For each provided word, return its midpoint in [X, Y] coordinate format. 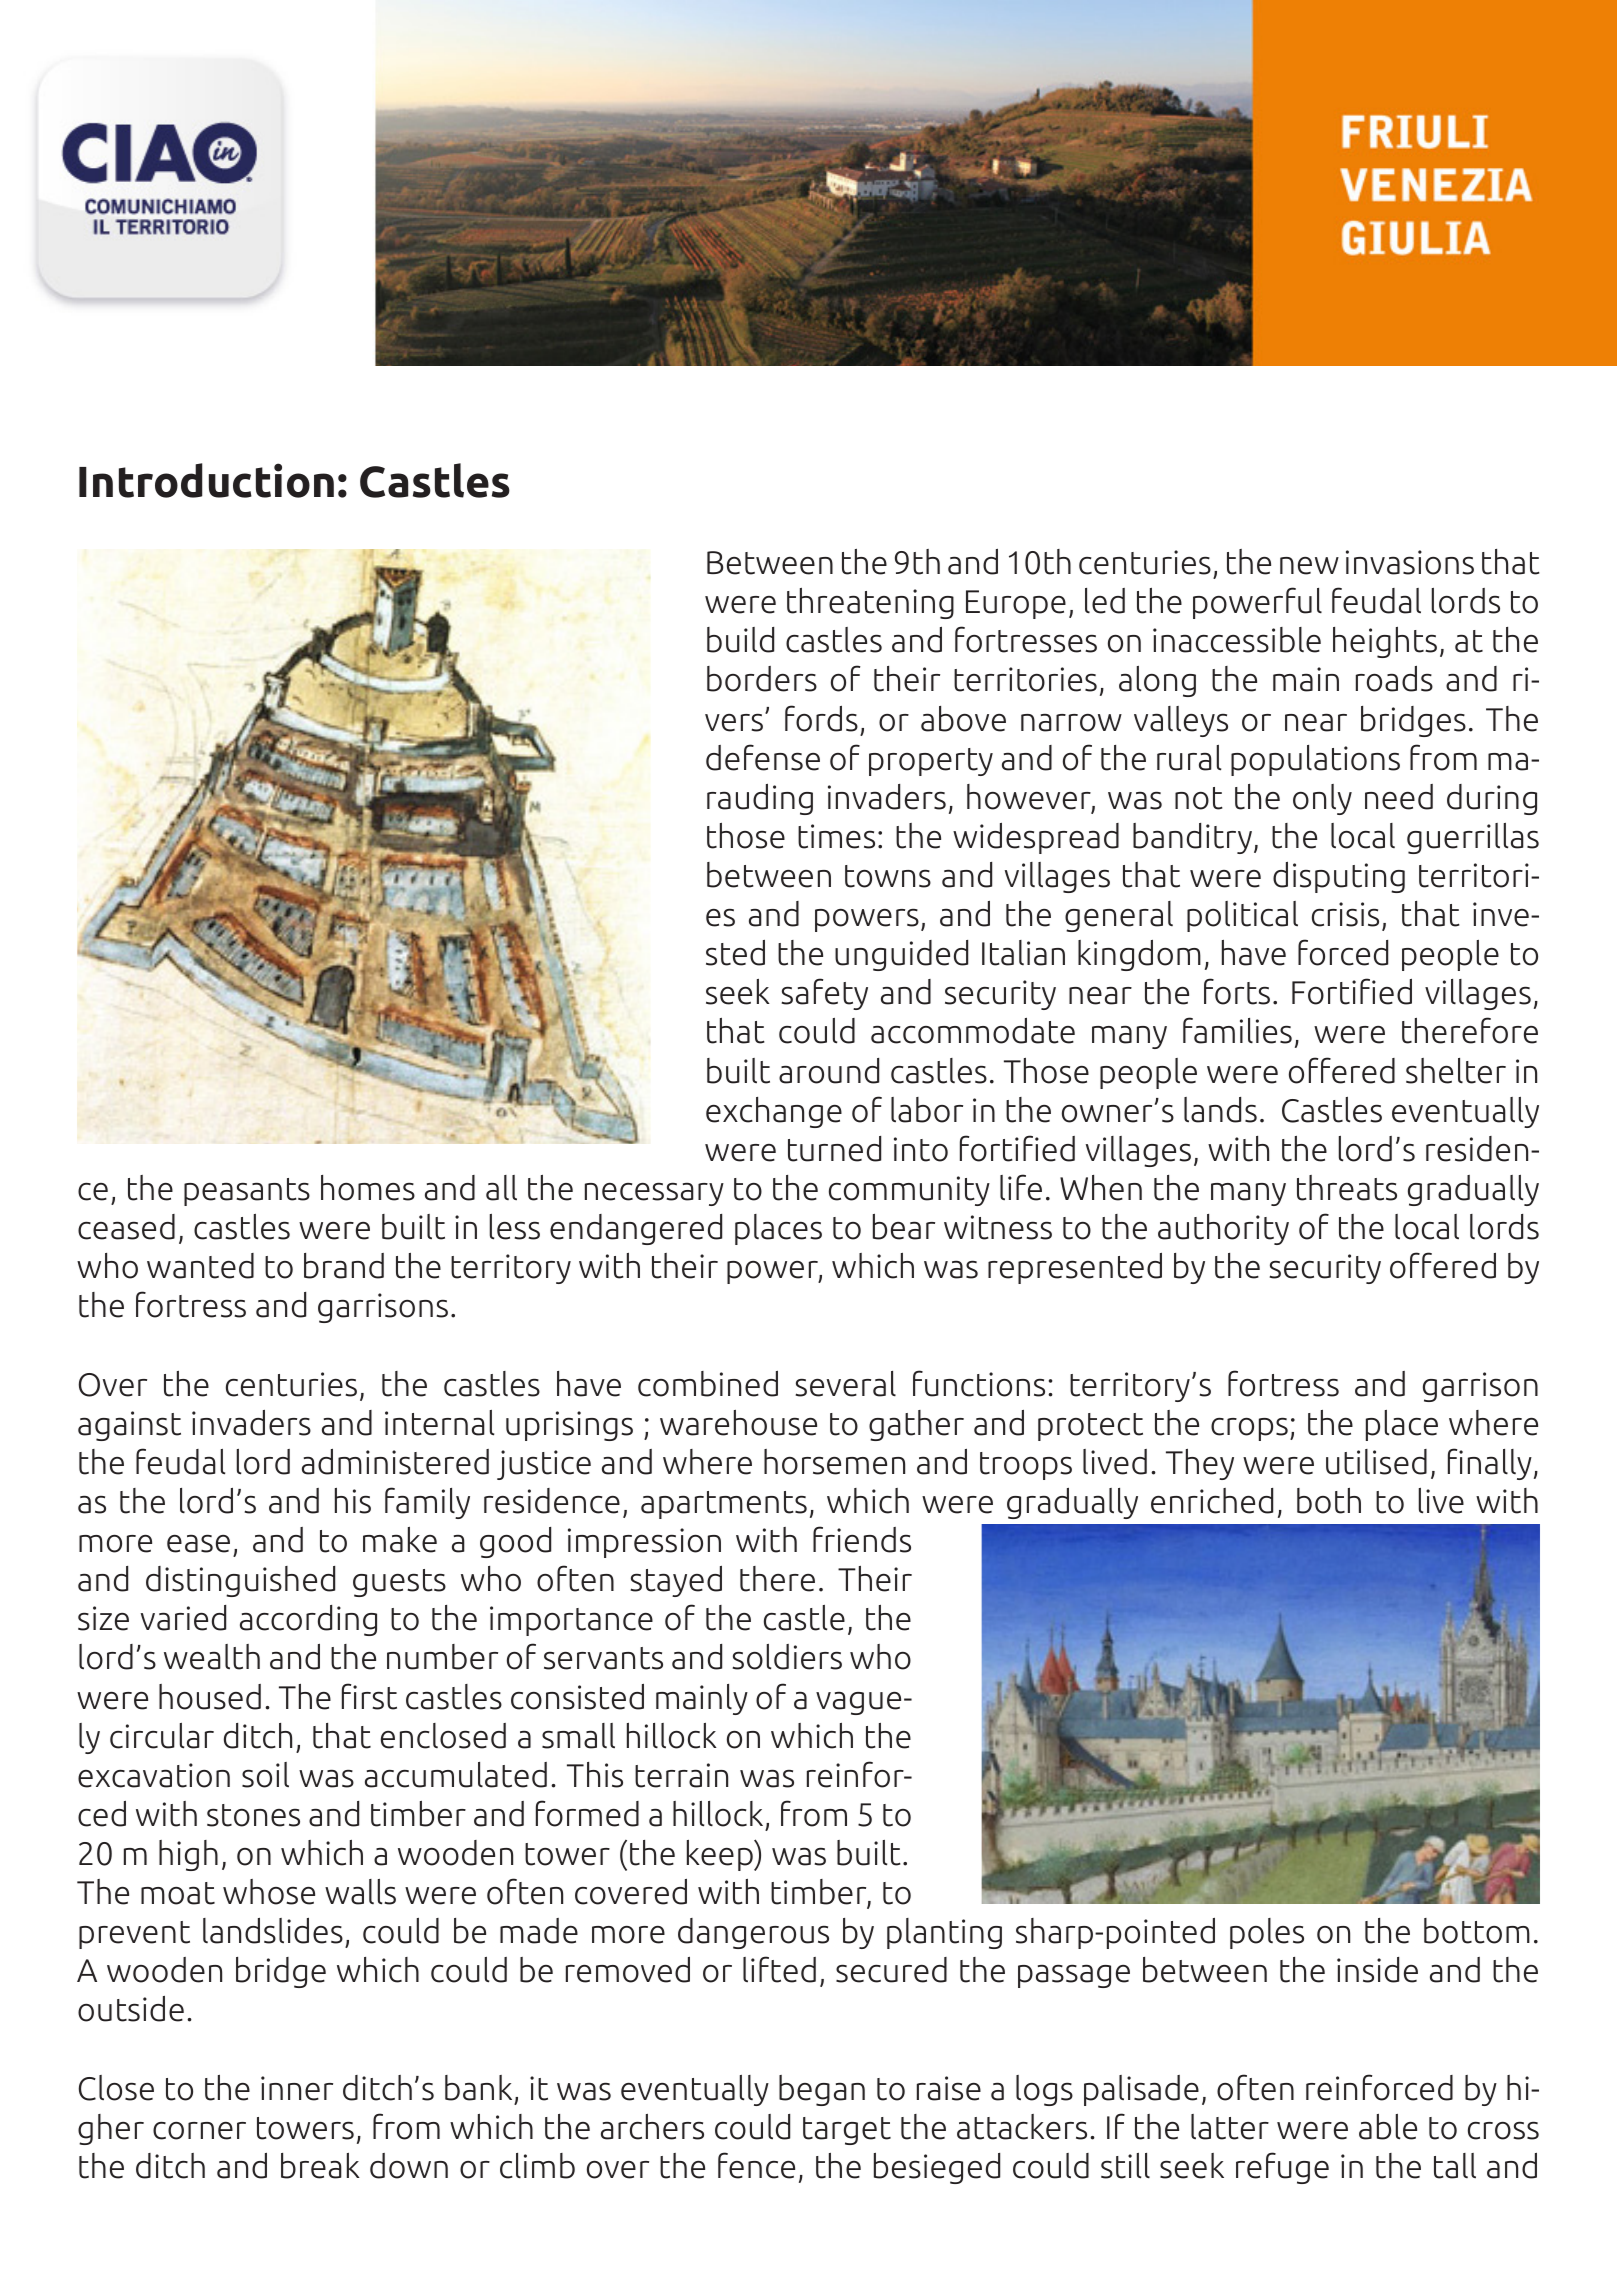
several [846, 1384]
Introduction [206, 480]
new [1309, 566]
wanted [200, 1266]
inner [297, 2088]
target [847, 2131]
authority [1223, 1229]
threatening [870, 603]
